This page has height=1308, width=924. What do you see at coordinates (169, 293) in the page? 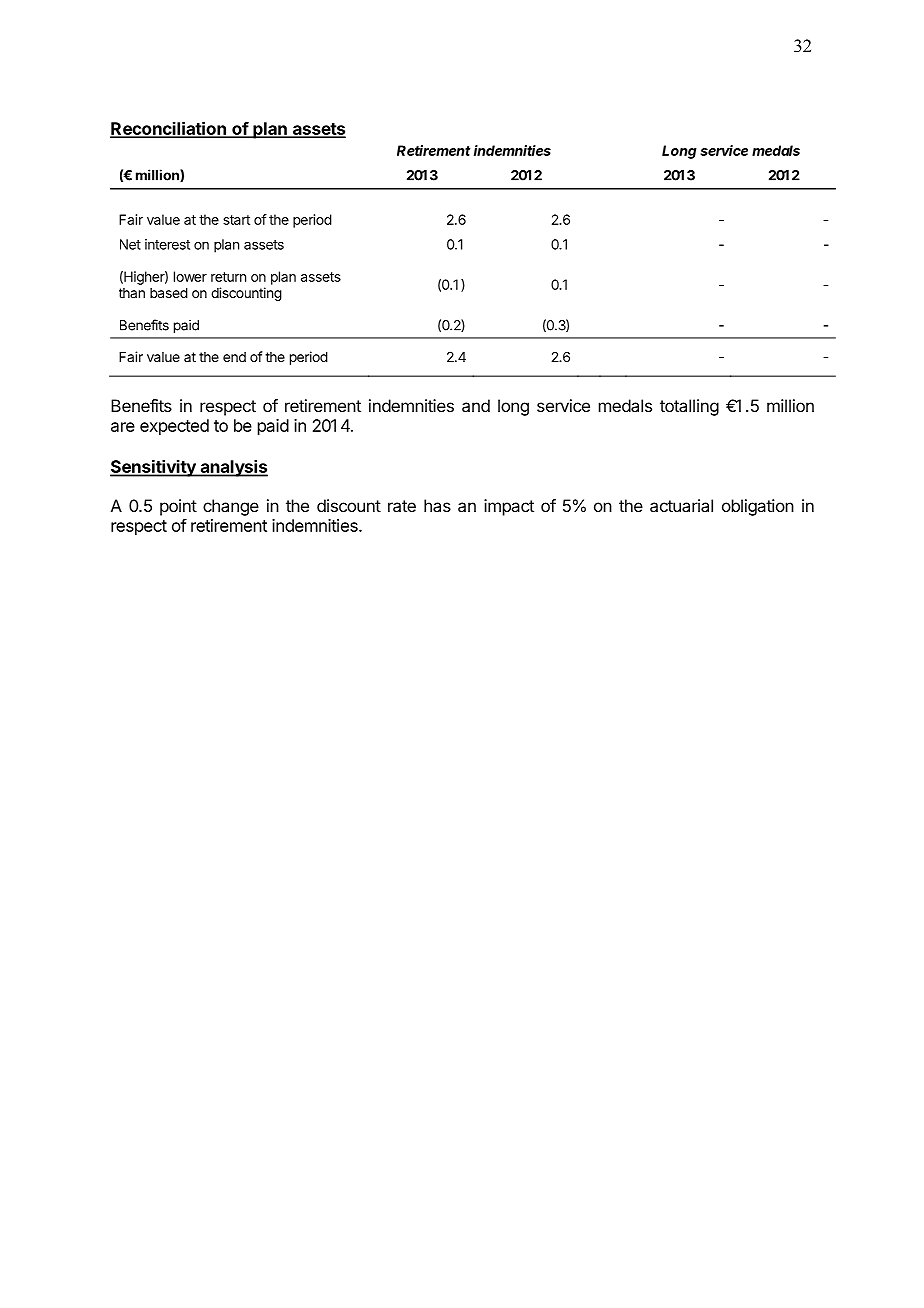
I see `based` at bounding box center [169, 293].
